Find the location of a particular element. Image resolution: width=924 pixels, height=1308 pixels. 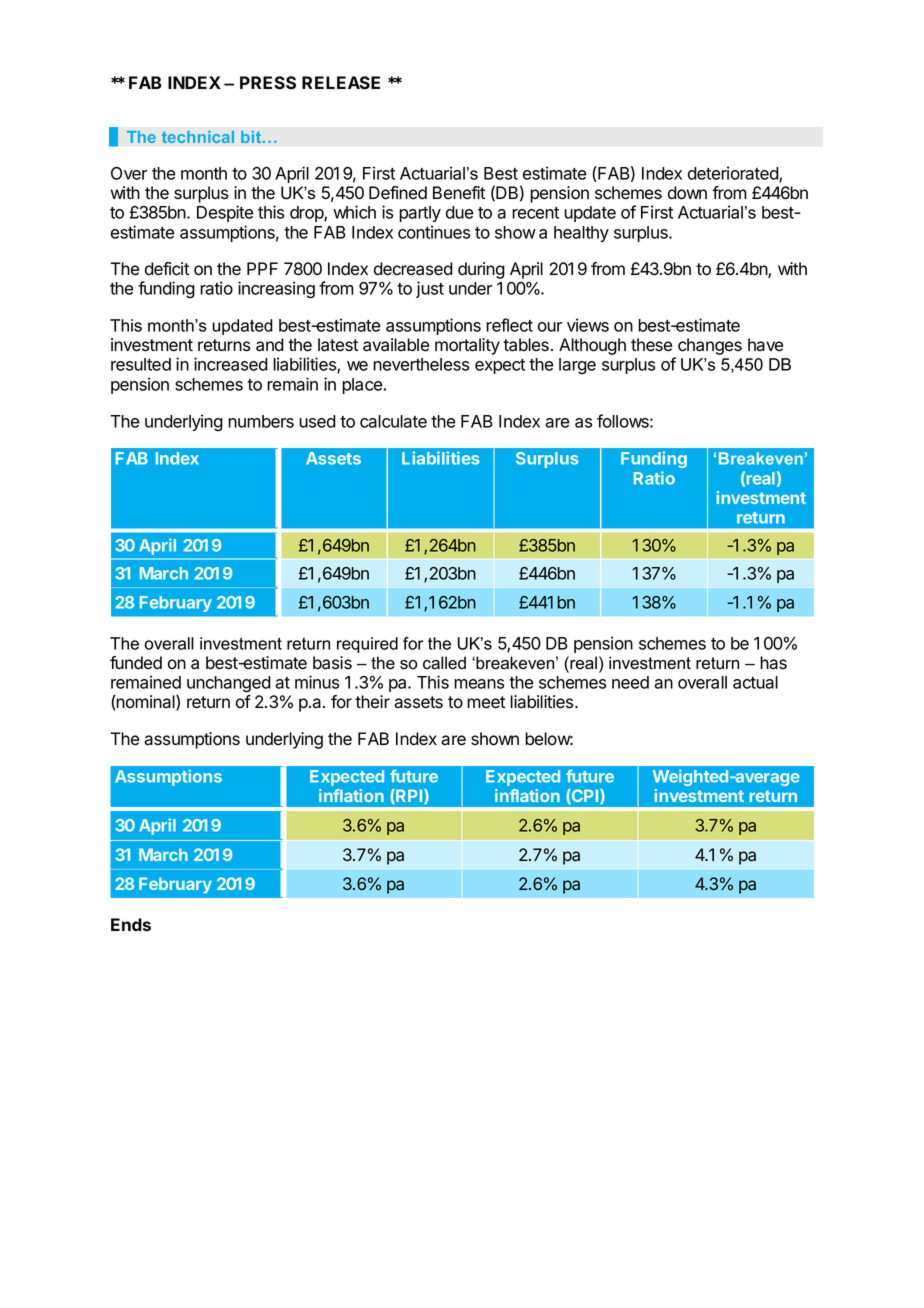

RELEASE is located at coordinates (341, 83).
